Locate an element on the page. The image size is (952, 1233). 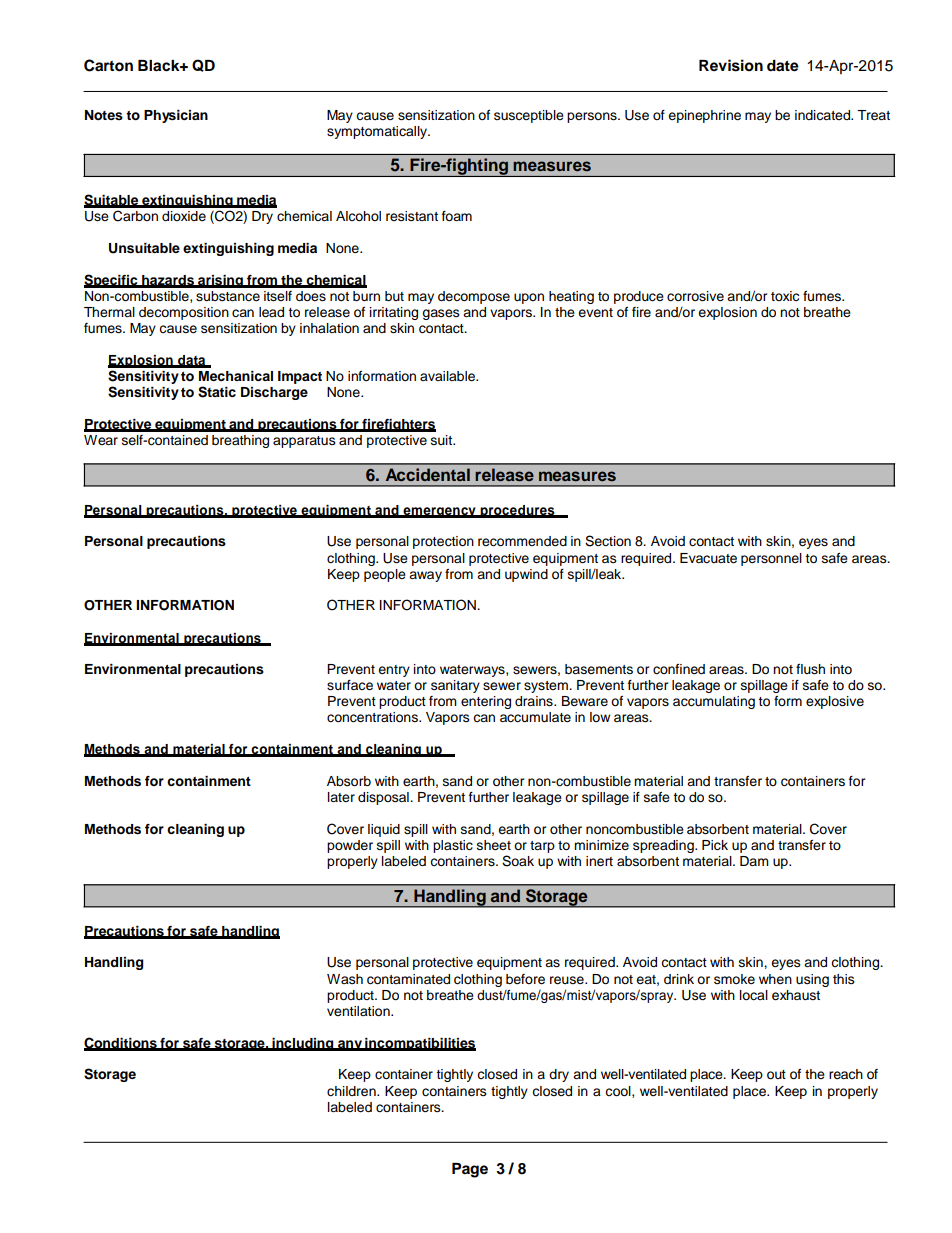
available is located at coordinates (448, 376).
